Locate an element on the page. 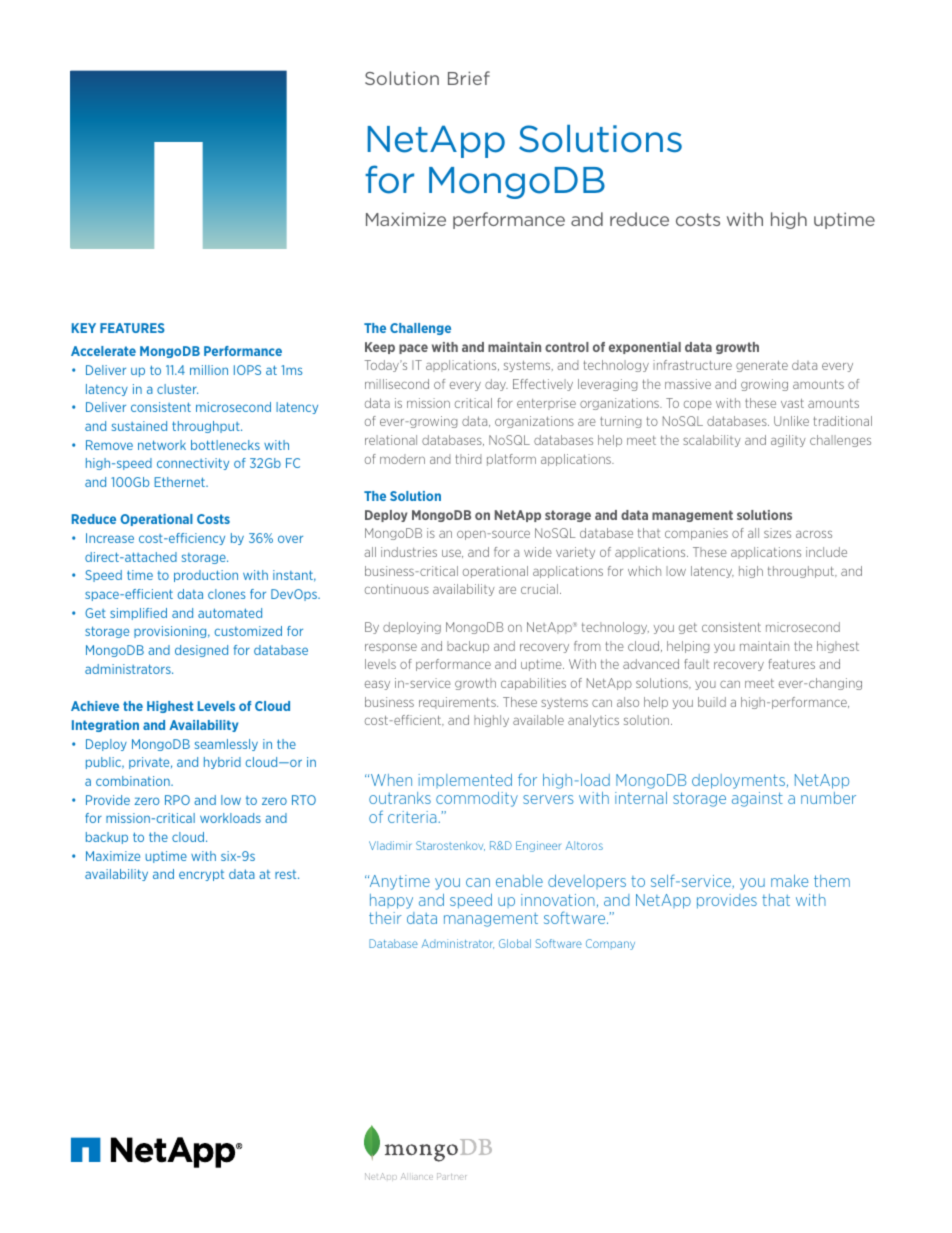 The image size is (952, 1233). exponential is located at coordinates (645, 348).
